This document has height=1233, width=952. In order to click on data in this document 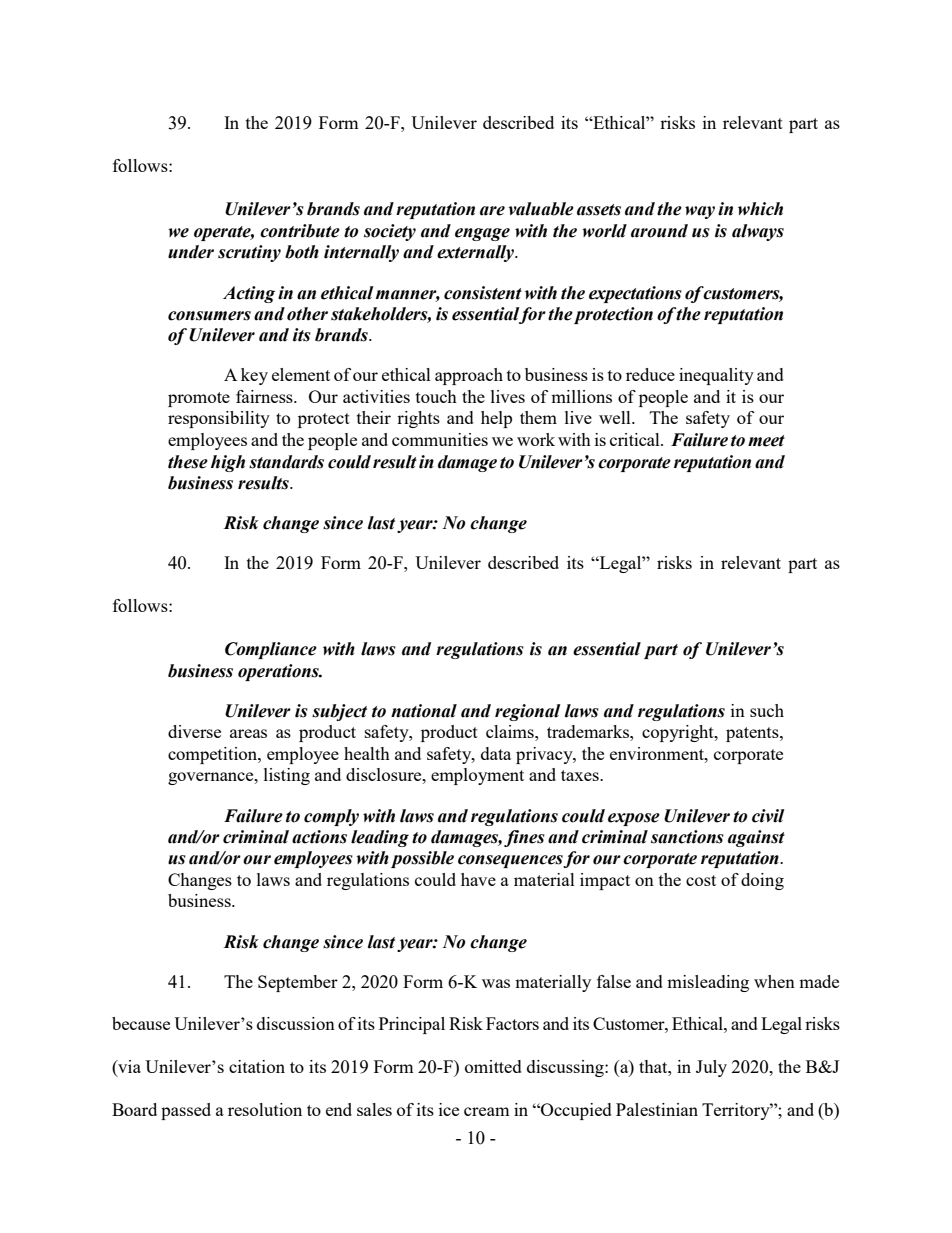, I will do `click(496, 753)`.
